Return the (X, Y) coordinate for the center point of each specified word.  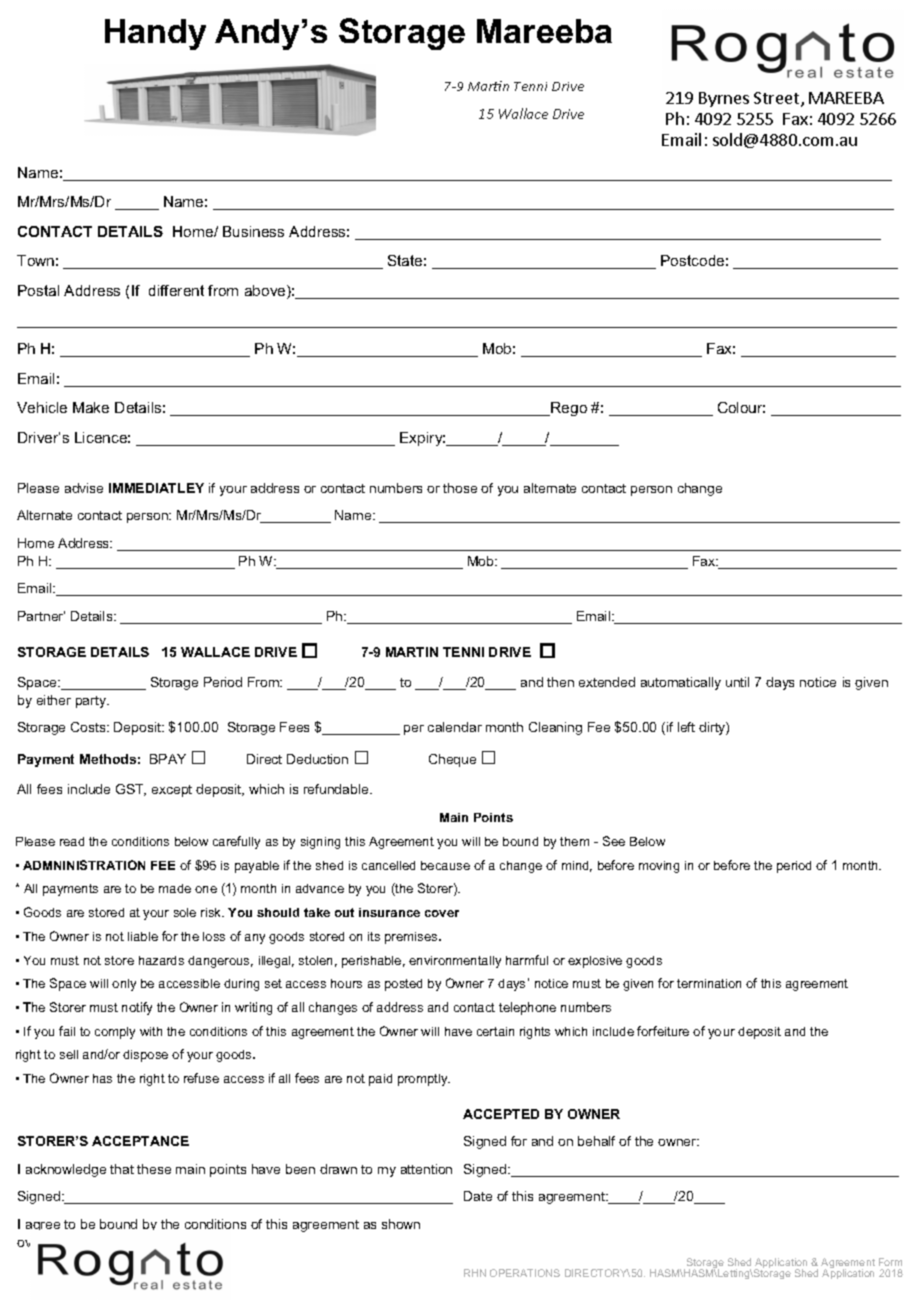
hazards (161, 960)
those (460, 488)
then (560, 682)
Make (91, 407)
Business (253, 231)
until (737, 682)
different (176, 290)
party (92, 702)
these (154, 1169)
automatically (681, 683)
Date (478, 1196)
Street (778, 99)
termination (709, 983)
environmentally (455, 962)
